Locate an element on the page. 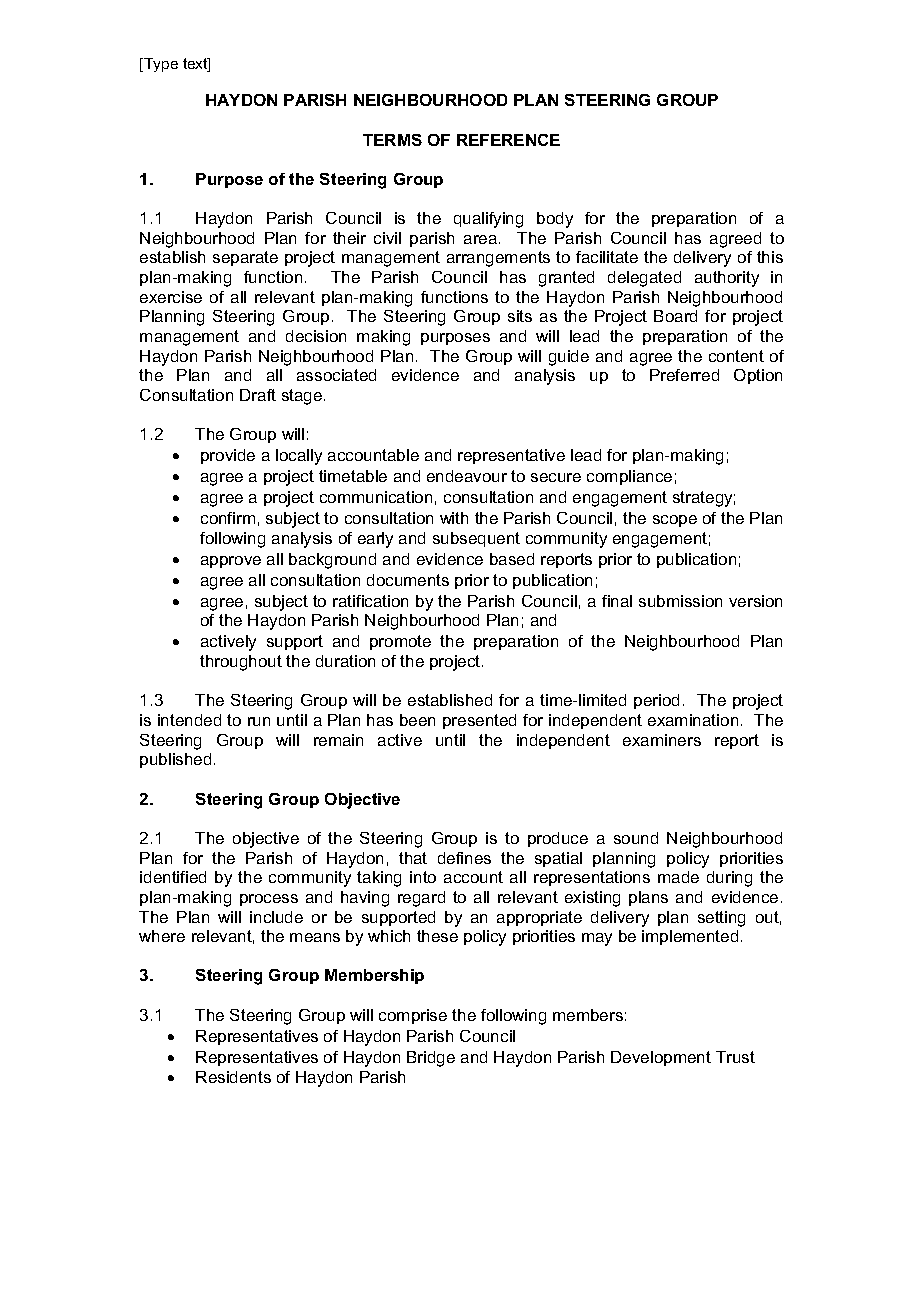 Image resolution: width=924 pixels, height=1308 pixels. arrangements is located at coordinates (498, 259).
